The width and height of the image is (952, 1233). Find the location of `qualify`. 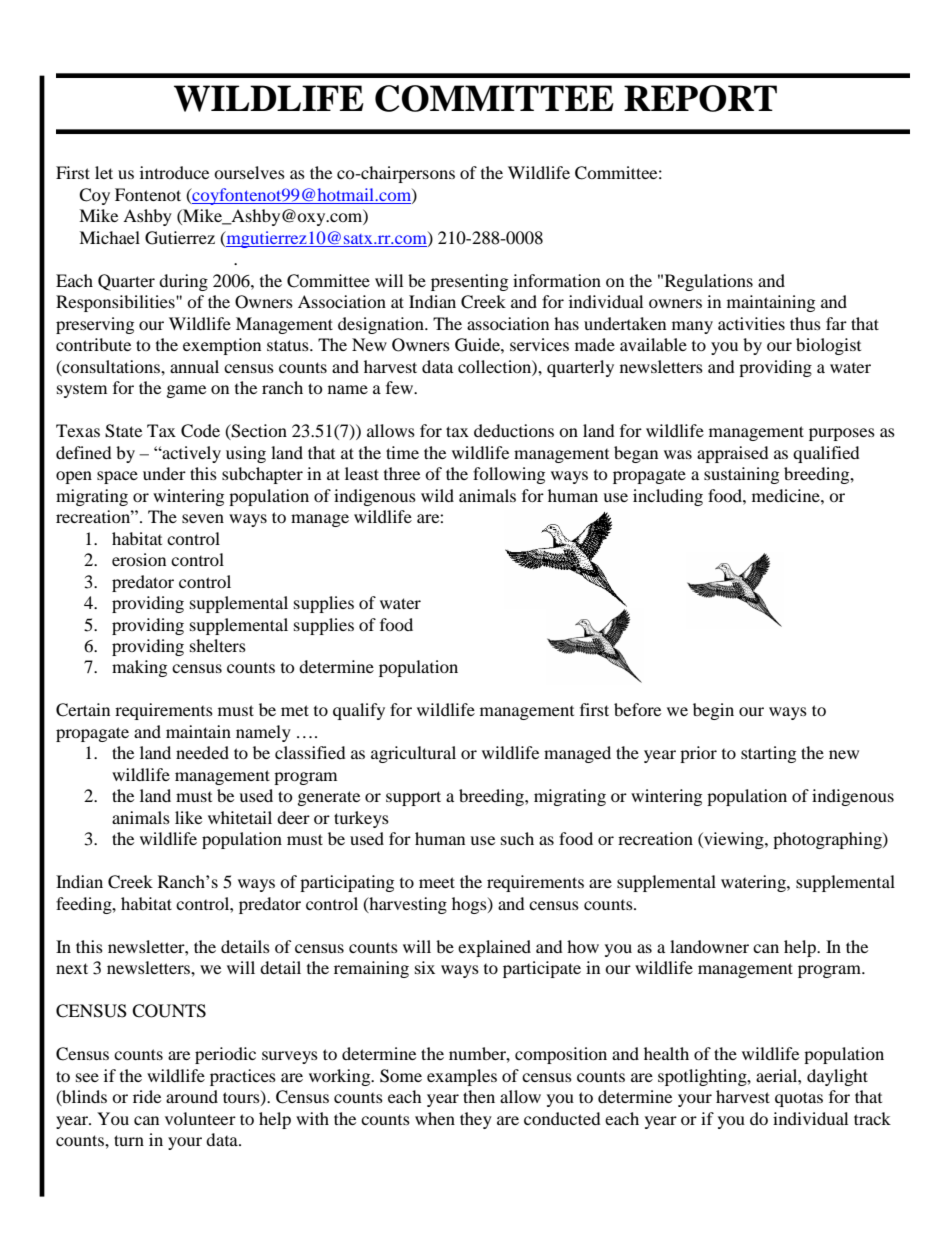

qualify is located at coordinates (359, 711).
